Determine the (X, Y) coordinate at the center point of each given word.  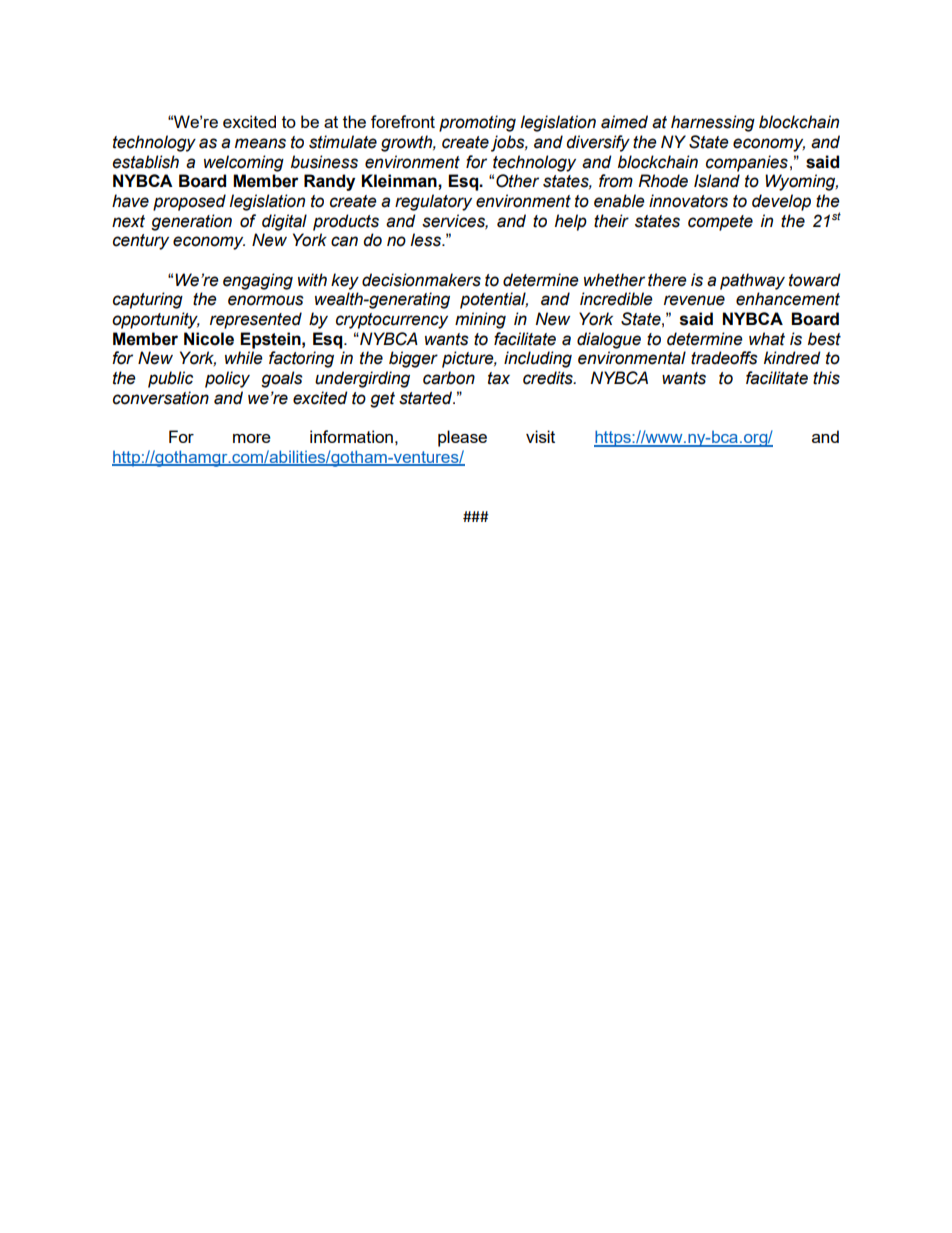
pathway (752, 281)
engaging (258, 281)
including (538, 359)
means (260, 143)
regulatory (433, 202)
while (244, 358)
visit (540, 436)
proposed (189, 202)
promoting (477, 123)
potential (494, 300)
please (462, 438)
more (252, 438)
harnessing (713, 123)
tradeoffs (724, 358)
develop (781, 202)
